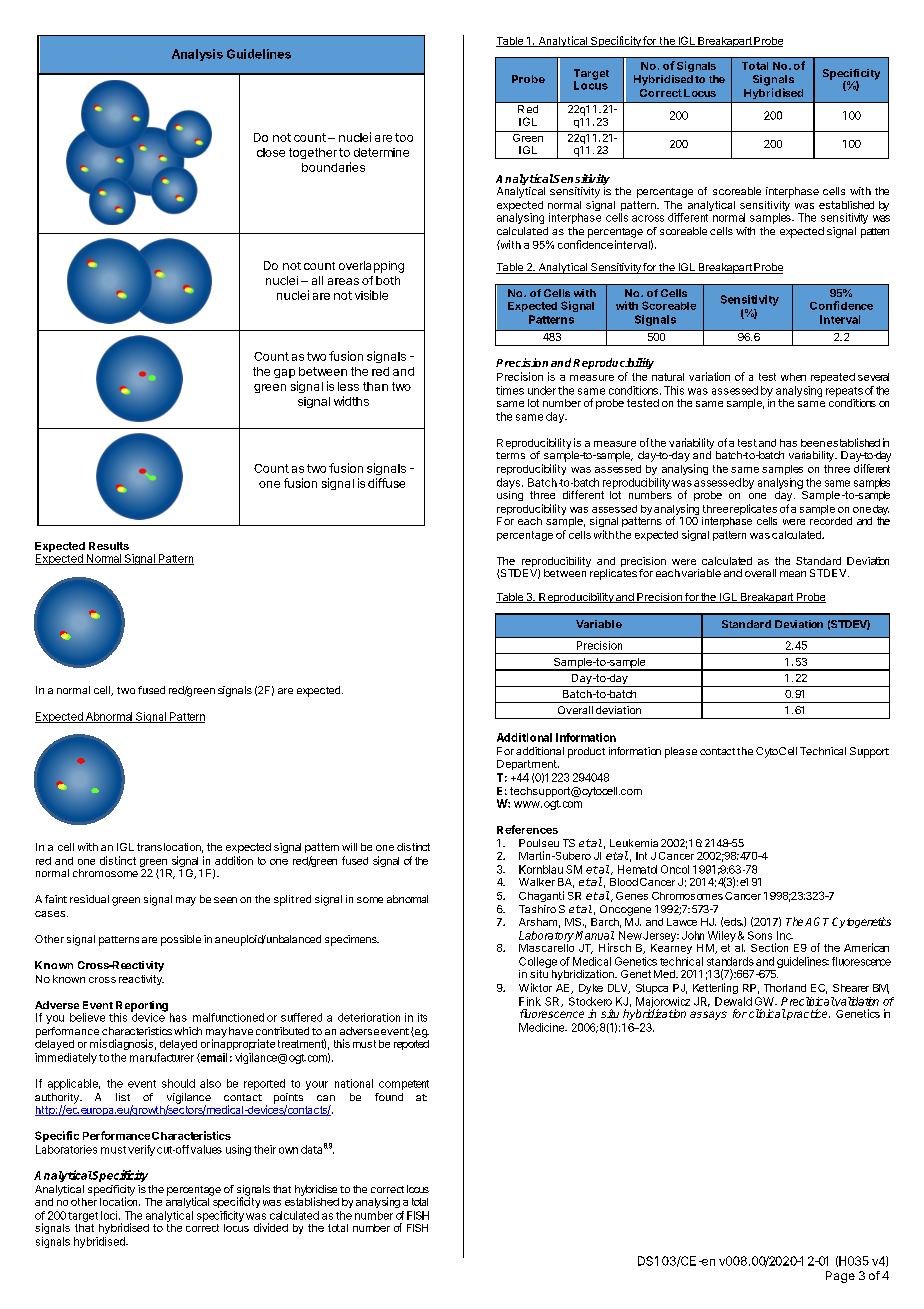 This page has height=1309, width=924. I want to click on days, so click(508, 483).
